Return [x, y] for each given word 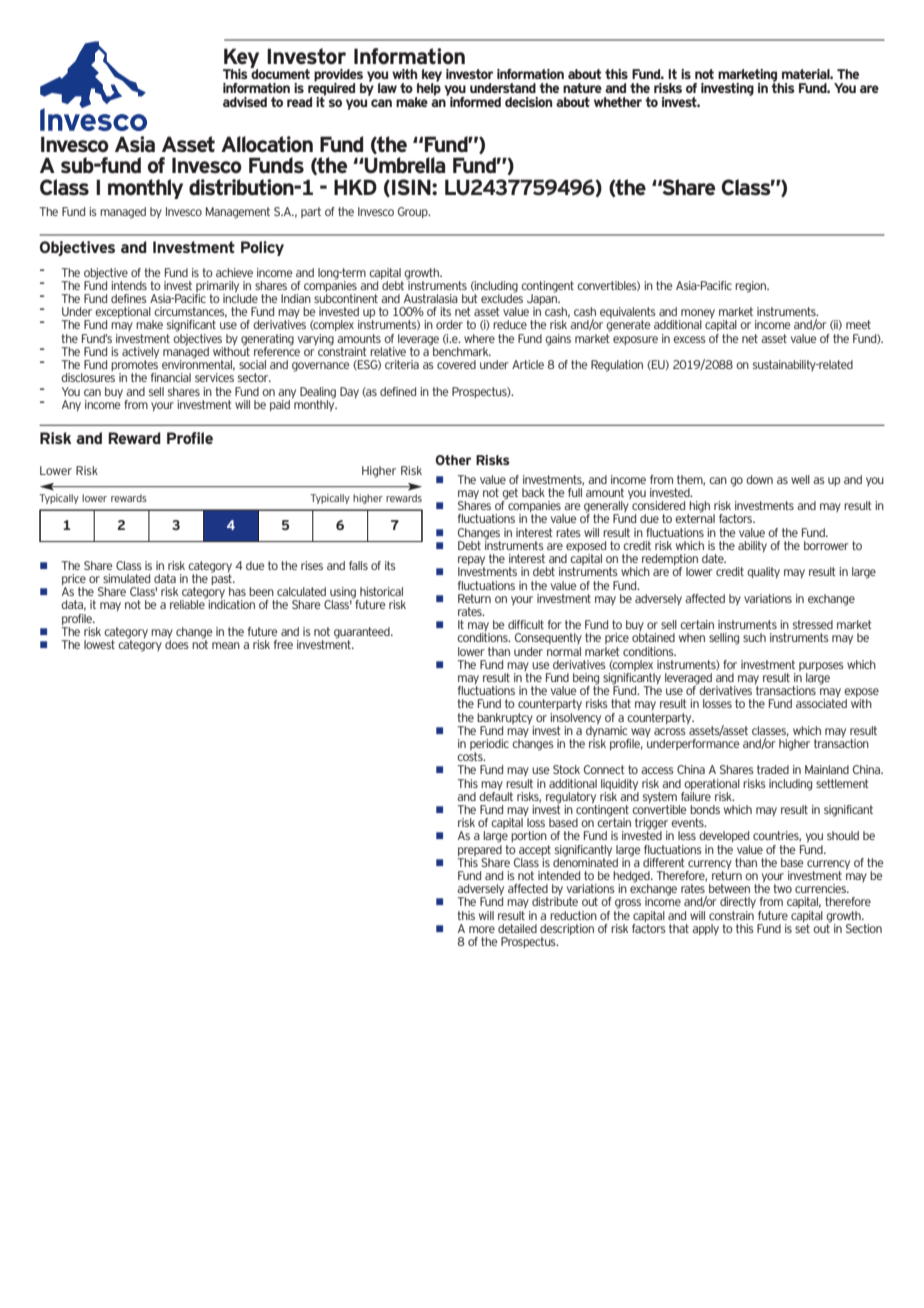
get [510, 495]
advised [245, 102]
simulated [126, 578]
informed [474, 100]
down [759, 479]
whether [618, 102]
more [482, 929]
